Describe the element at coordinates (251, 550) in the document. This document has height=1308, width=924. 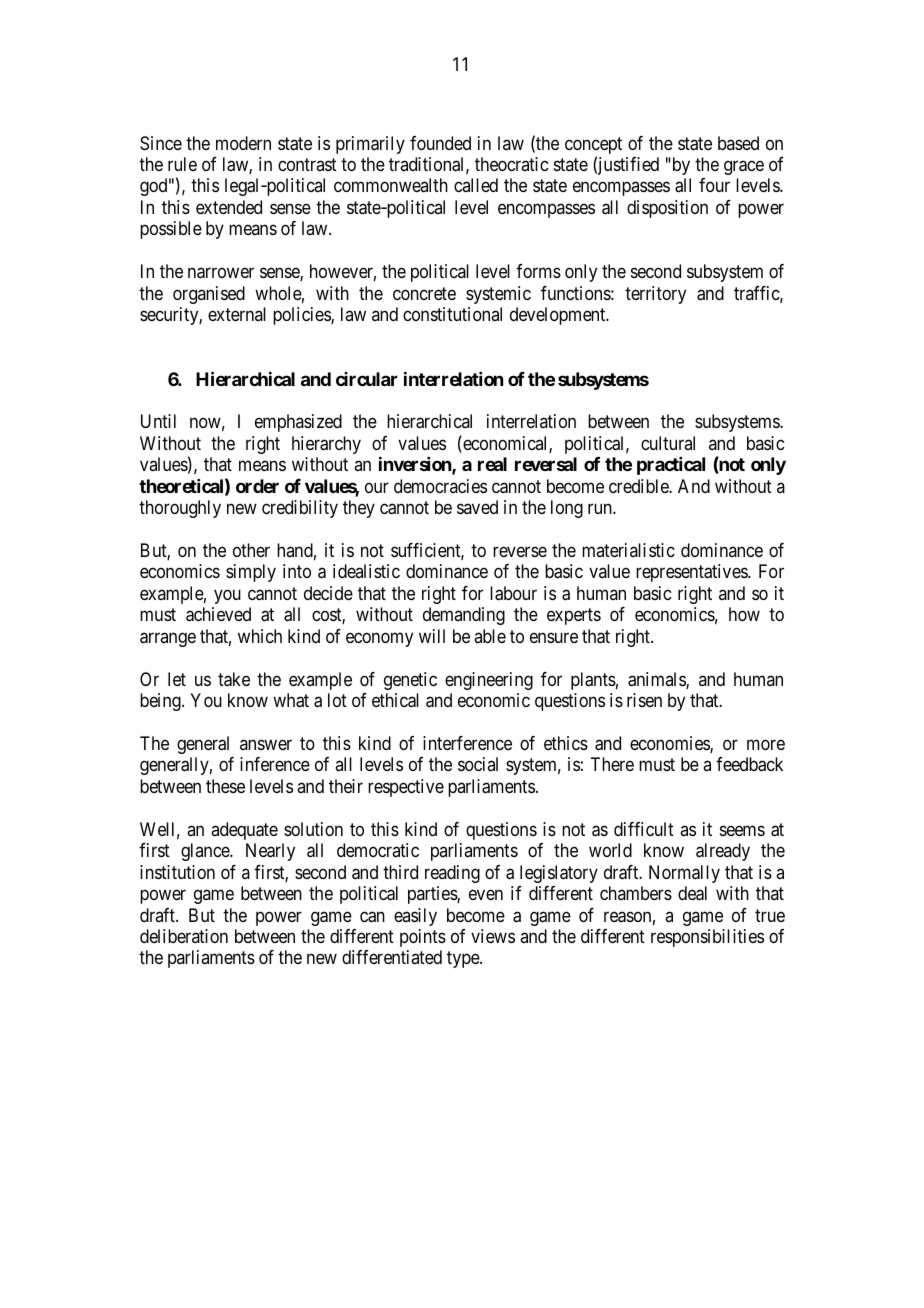
I see `other` at that location.
